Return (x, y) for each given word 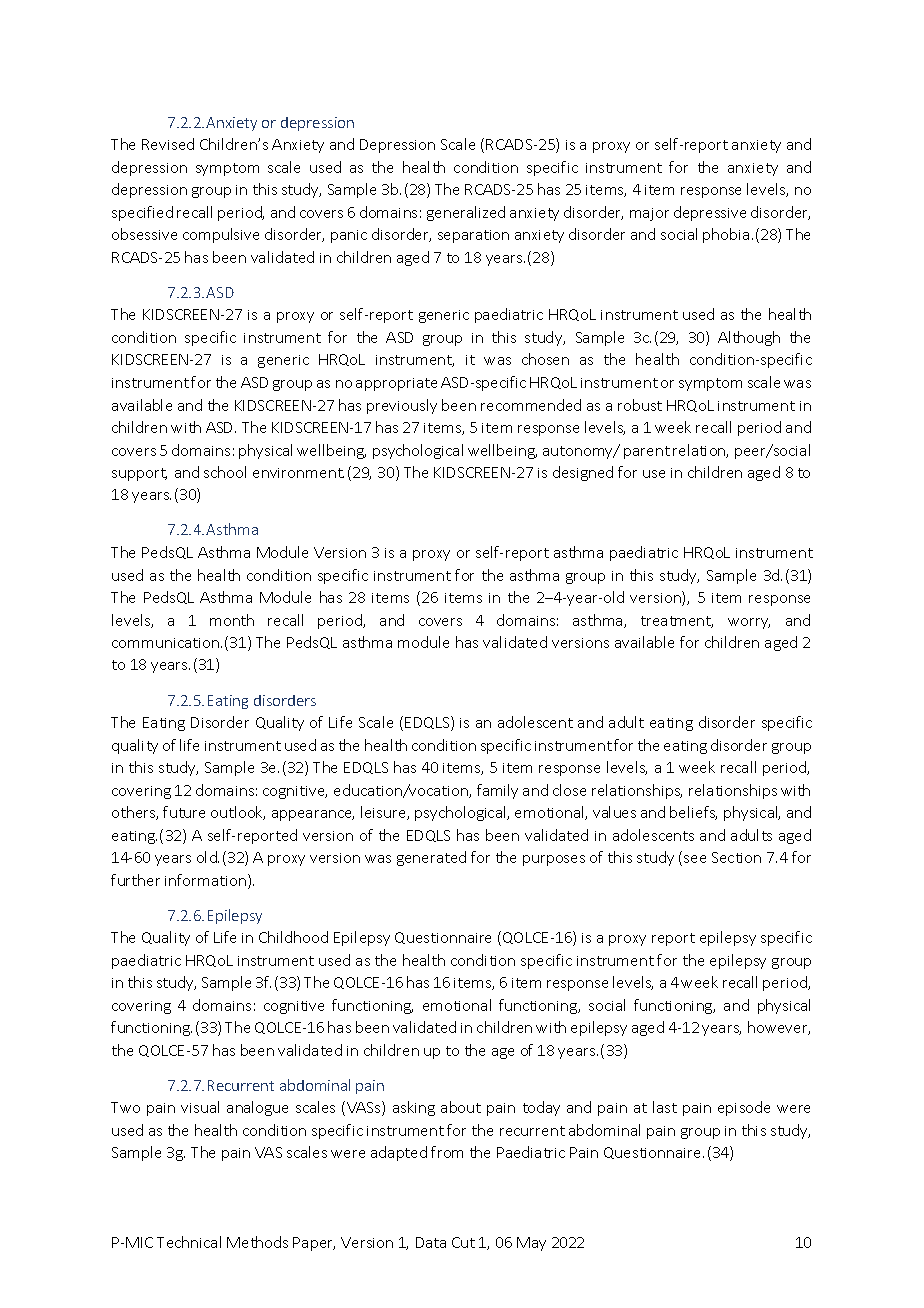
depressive (710, 213)
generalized (466, 213)
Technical (189, 1242)
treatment (677, 622)
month (232, 620)
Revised (168, 144)
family (497, 791)
